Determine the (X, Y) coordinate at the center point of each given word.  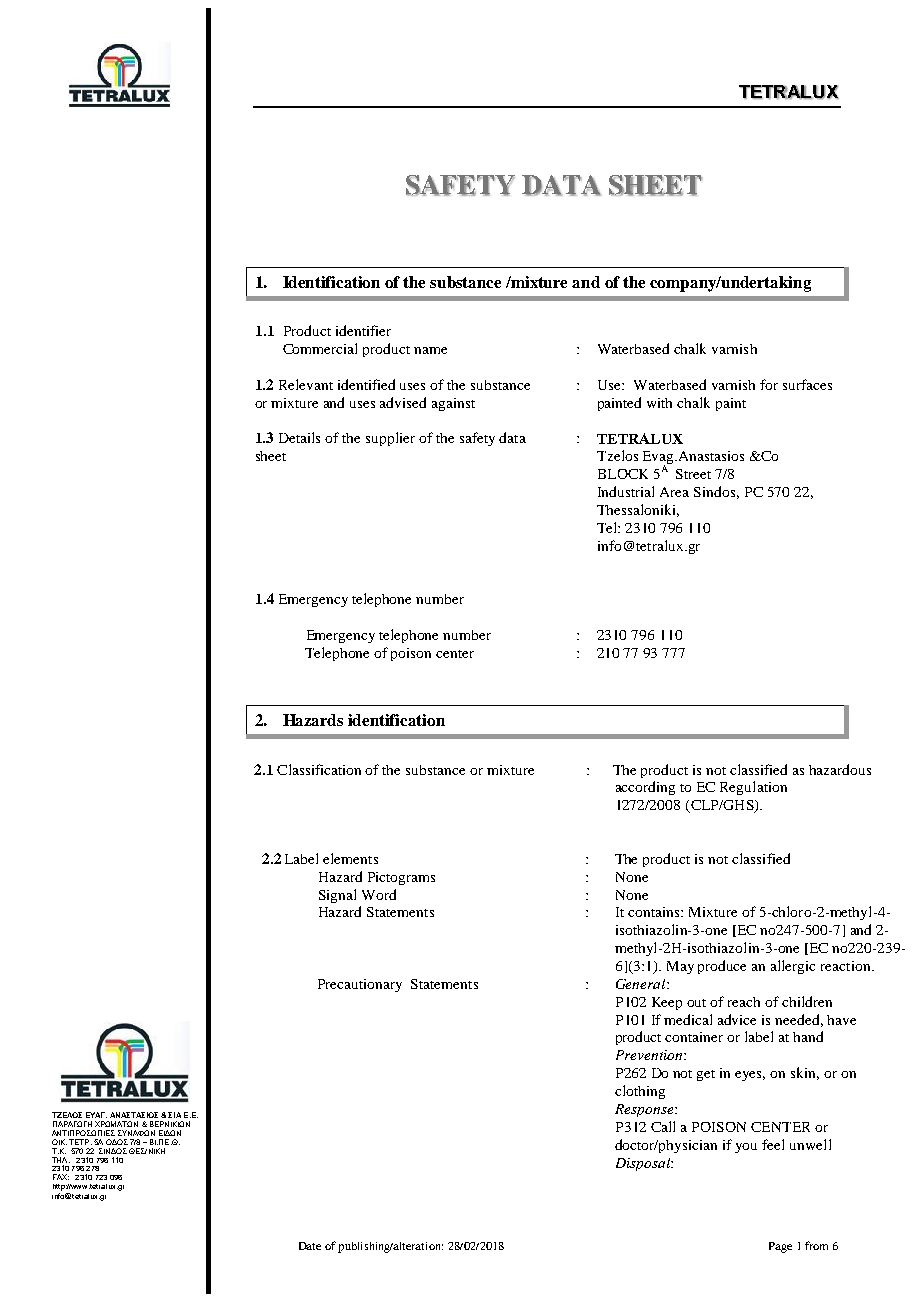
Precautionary (360, 985)
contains (655, 912)
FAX (61, 1177)
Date (310, 1246)
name (430, 350)
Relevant (306, 384)
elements (350, 858)
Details (299, 437)
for (769, 384)
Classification (319, 769)
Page (780, 1247)
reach (744, 1002)
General (642, 984)
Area (674, 492)
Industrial (626, 491)
